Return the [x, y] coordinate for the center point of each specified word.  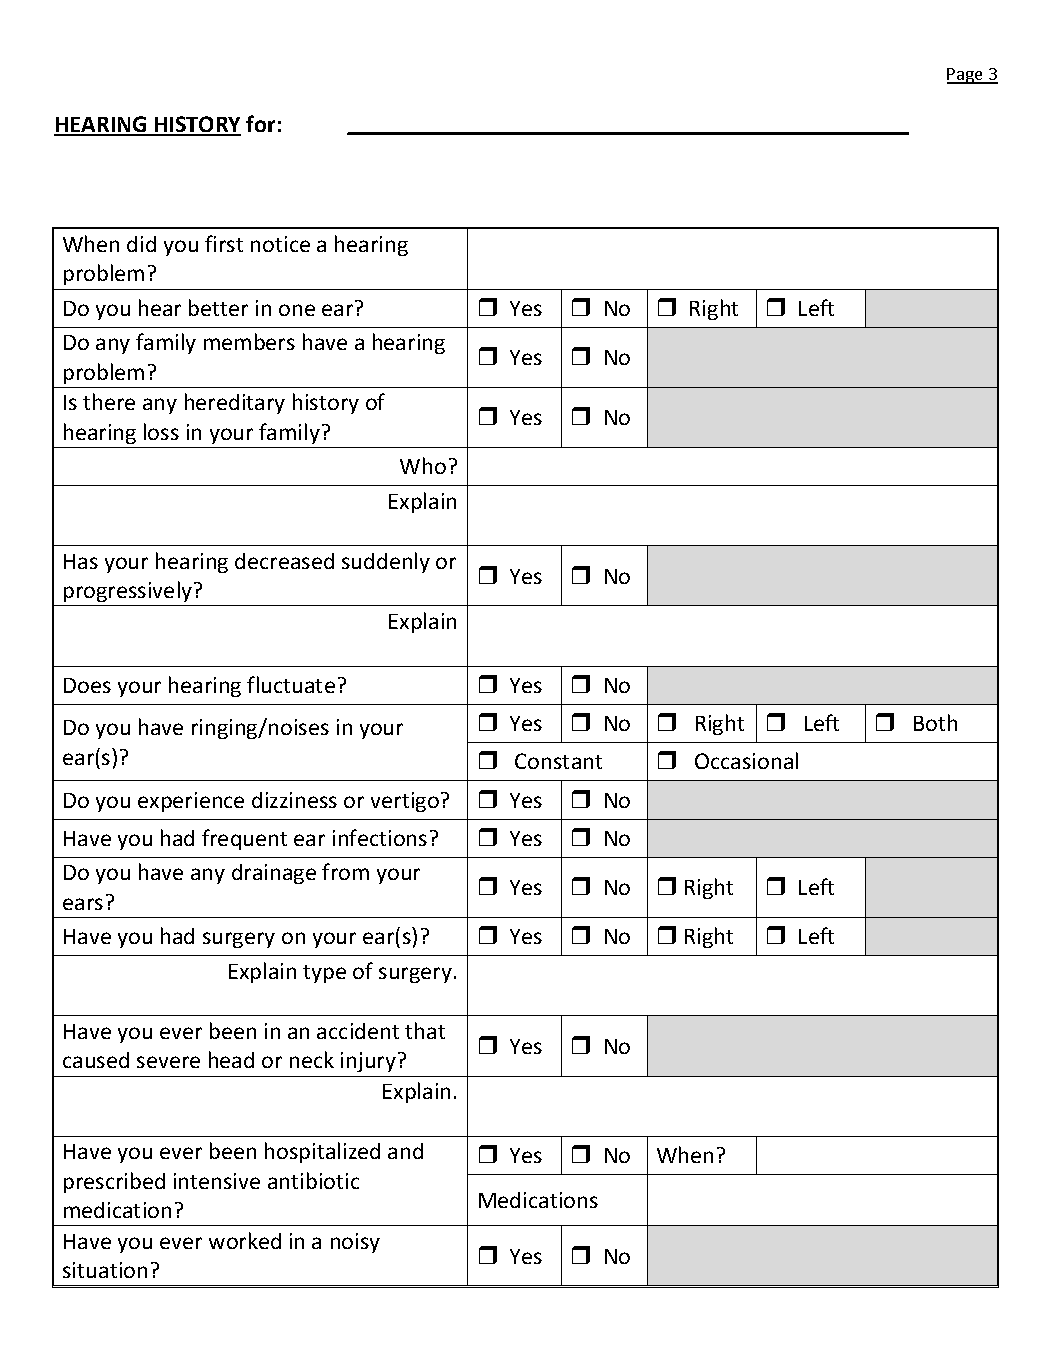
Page [966, 76]
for [260, 123]
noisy [355, 1243]
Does [87, 685]
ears [83, 904]
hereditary [235, 403]
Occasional [746, 760]
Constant [558, 761]
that [425, 1030]
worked [245, 1240]
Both [935, 722]
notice [280, 244]
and [405, 1151]
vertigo [405, 802]
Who [423, 465]
